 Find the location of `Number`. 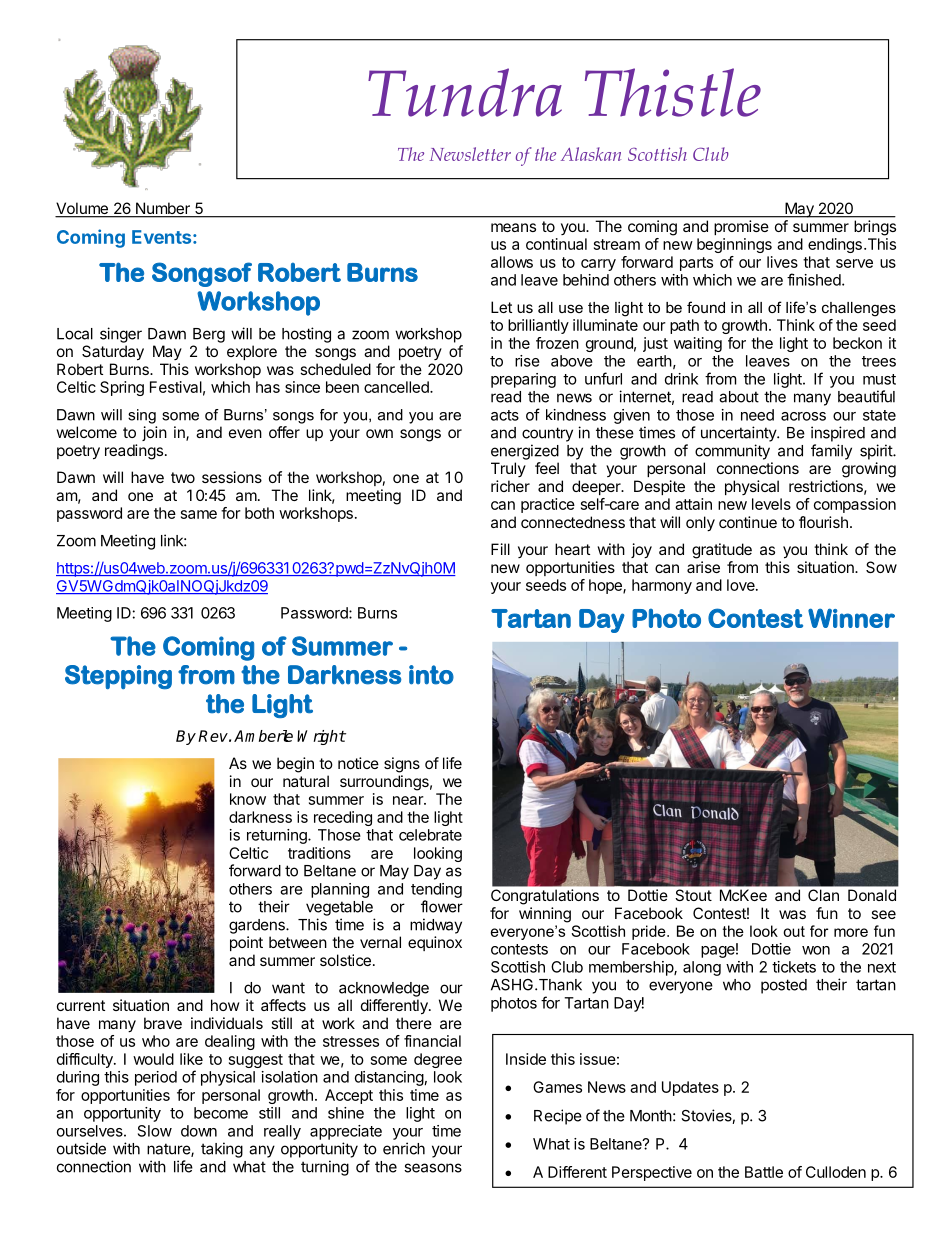

Number is located at coordinates (162, 209).
